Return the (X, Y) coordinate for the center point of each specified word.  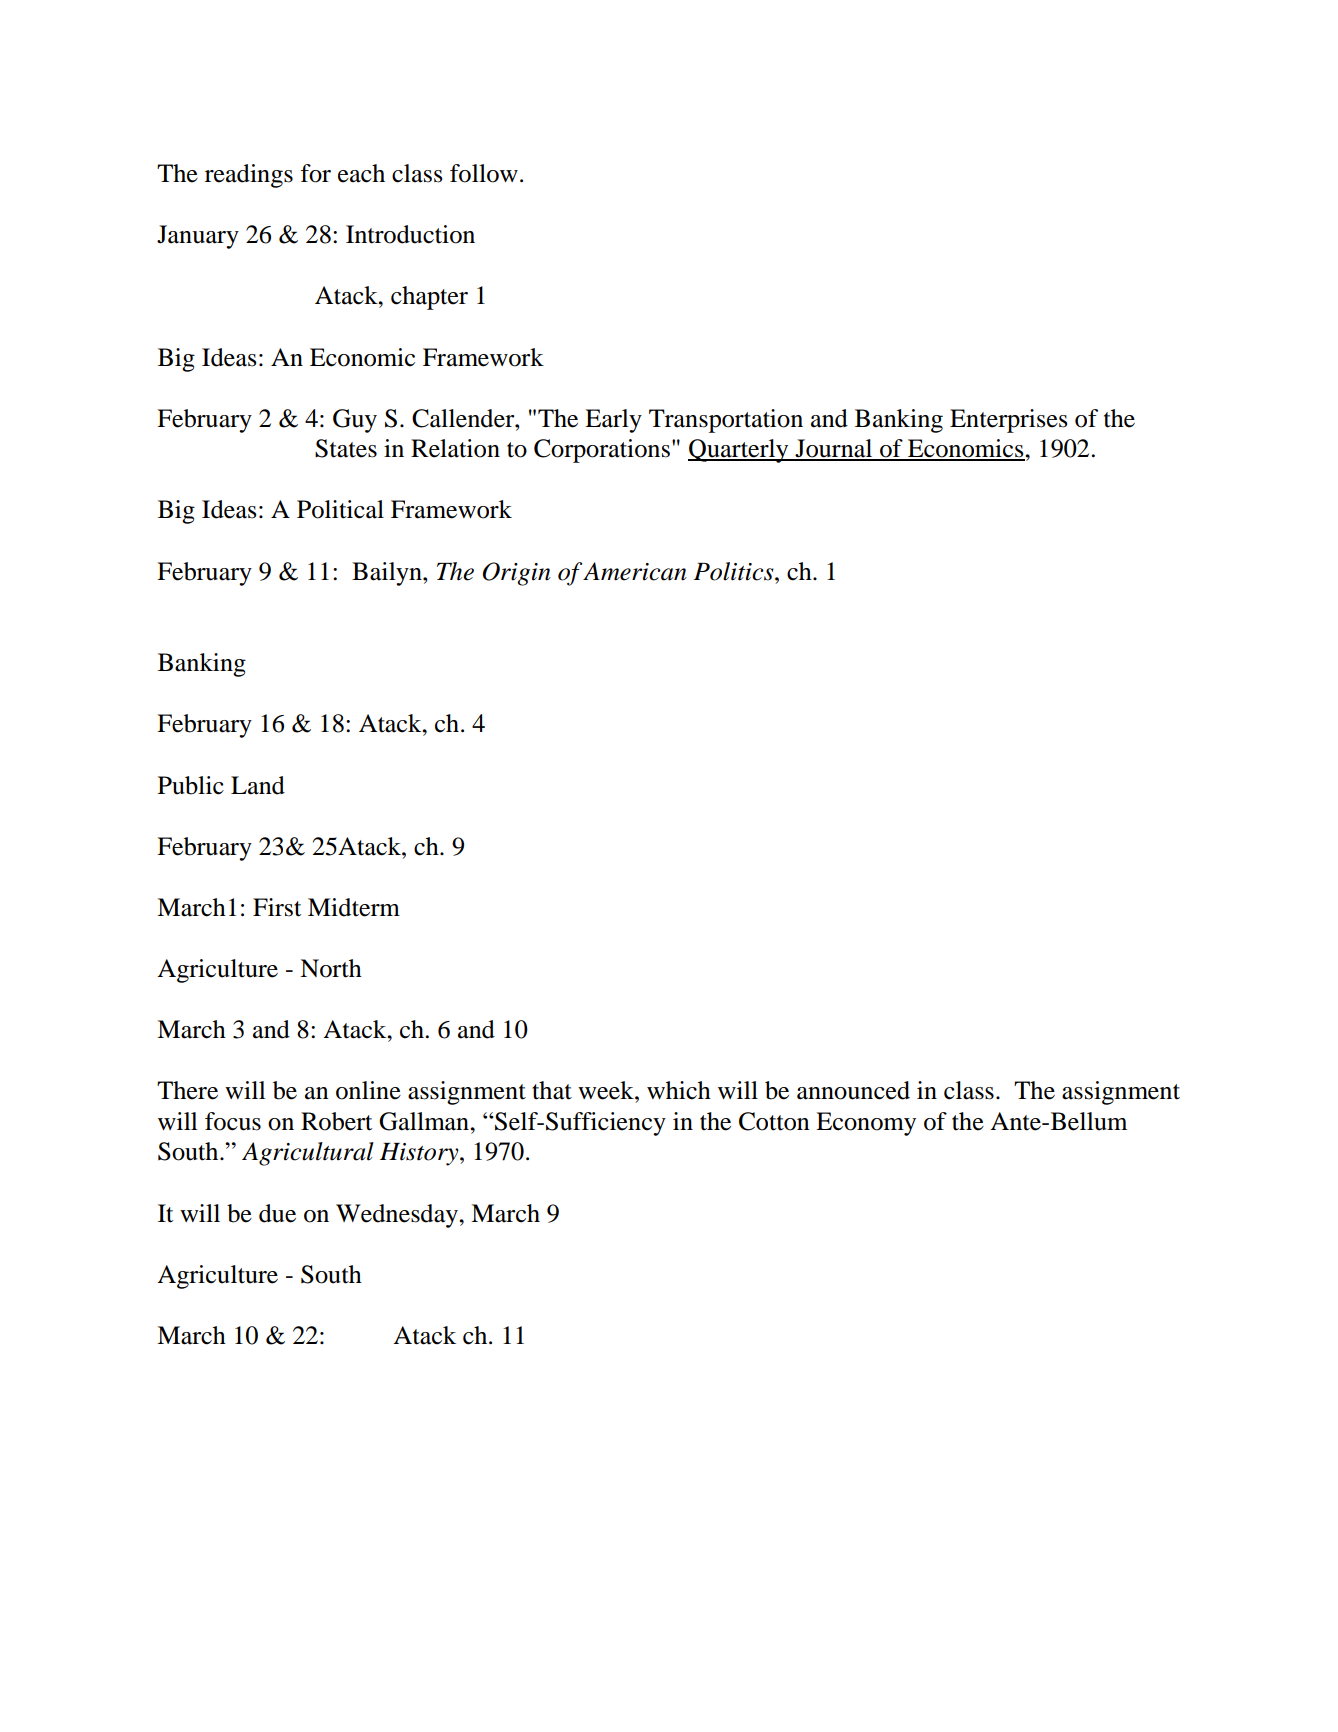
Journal (834, 449)
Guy (355, 421)
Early (613, 421)
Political (340, 509)
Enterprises (1008, 421)
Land (258, 785)
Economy (866, 1124)
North (331, 968)
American (635, 571)
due (277, 1213)
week (607, 1090)
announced (853, 1090)
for (315, 173)
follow (484, 173)
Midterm (354, 907)
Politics (735, 571)
